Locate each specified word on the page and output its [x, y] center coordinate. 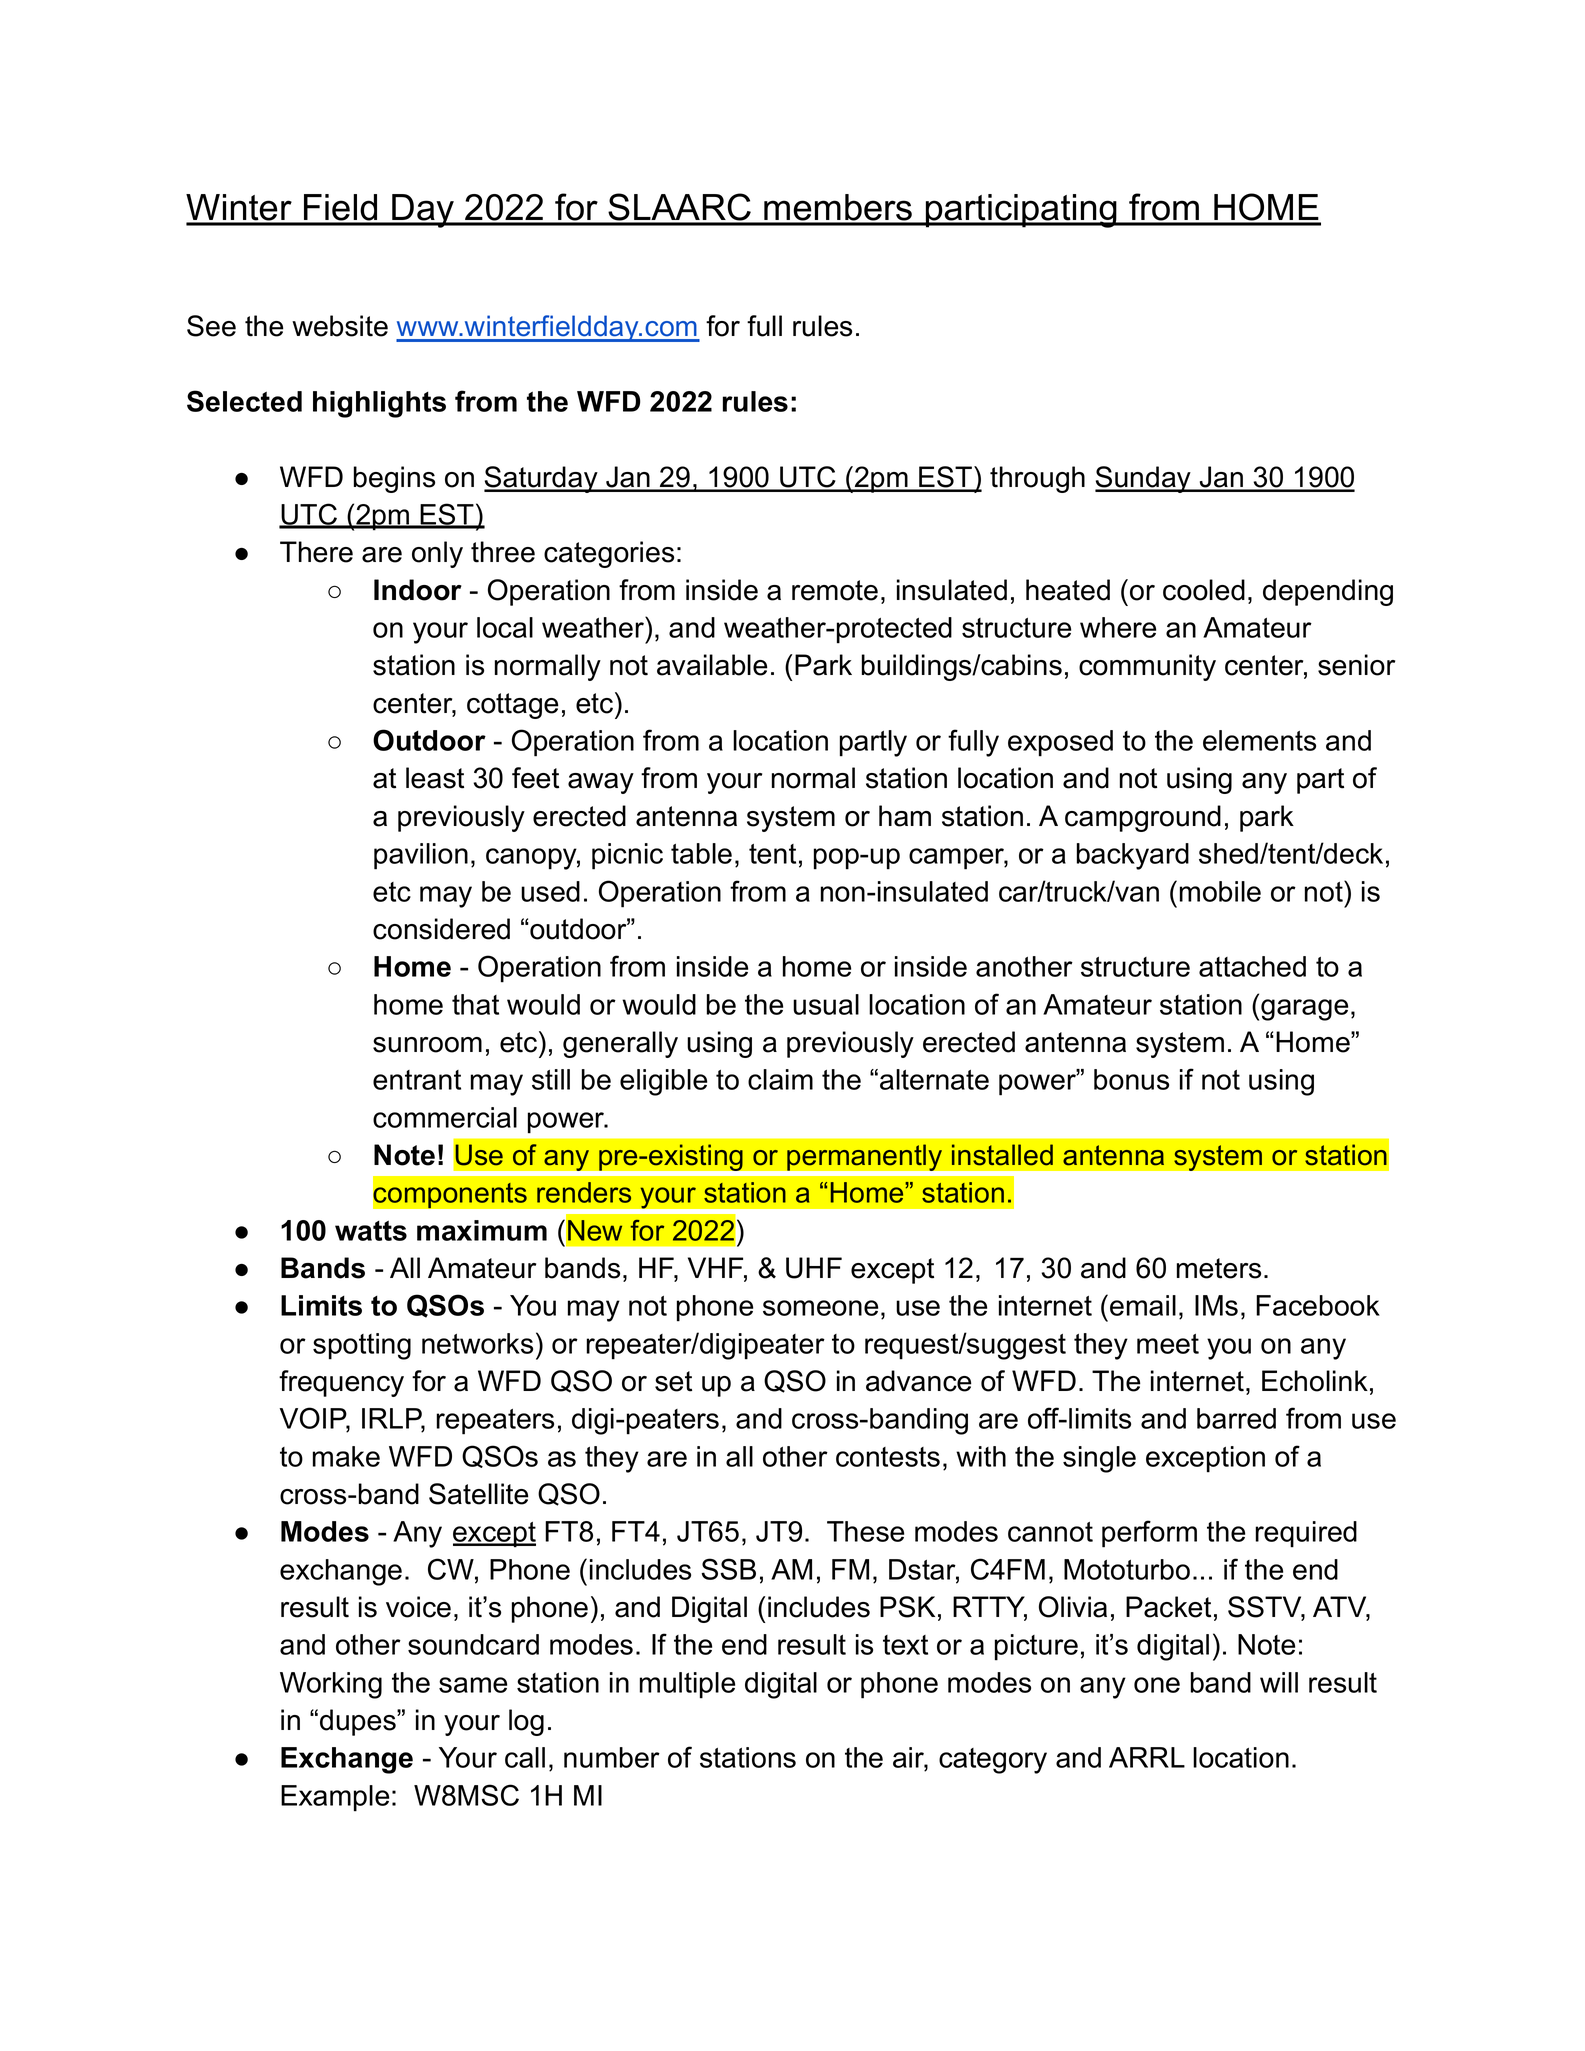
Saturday [542, 479]
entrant [417, 1080]
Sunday [1144, 479]
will [1279, 1682]
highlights [379, 404]
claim [780, 1079]
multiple [687, 1685]
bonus [1131, 1079]
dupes [359, 1722]
